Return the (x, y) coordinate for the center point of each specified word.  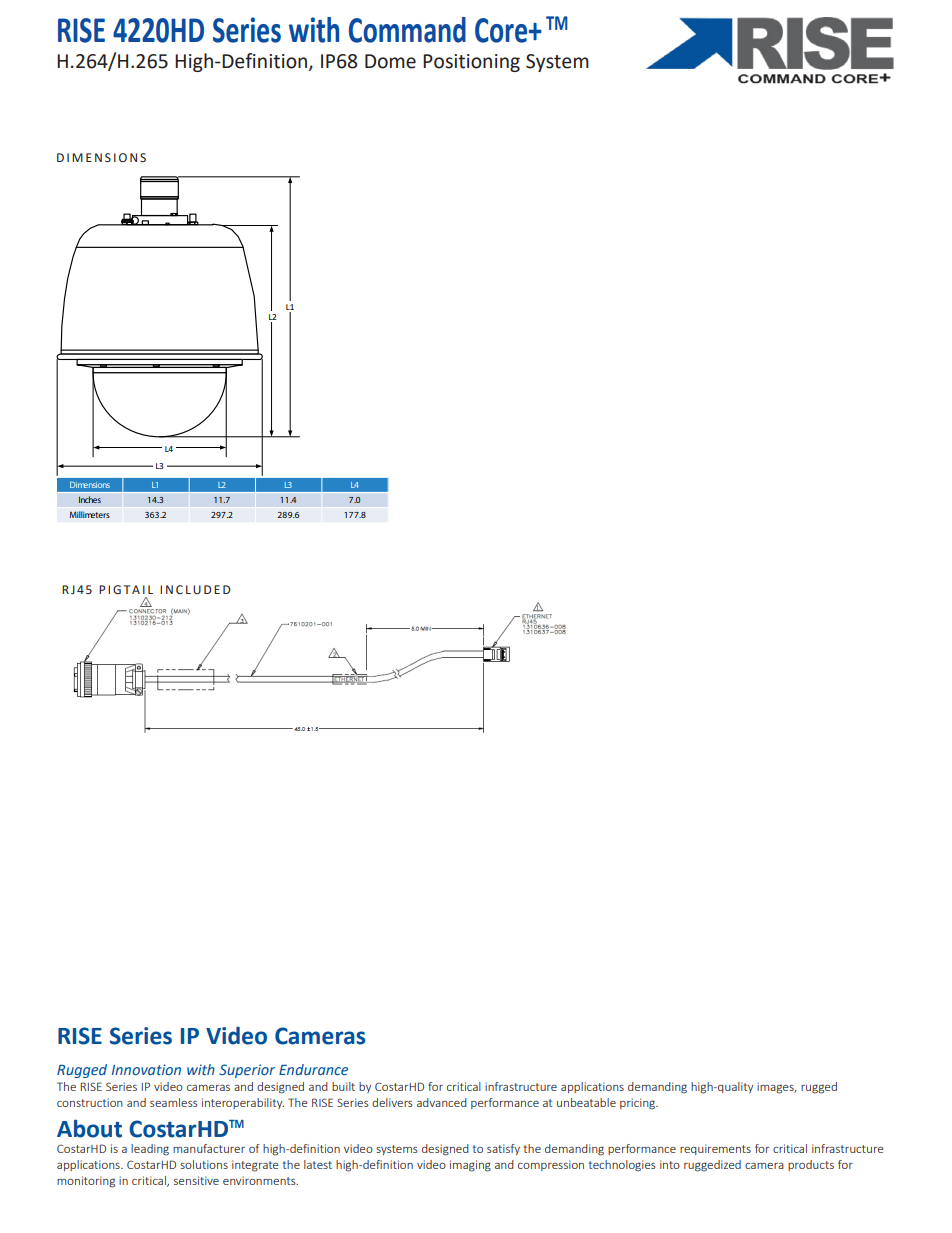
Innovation (146, 1069)
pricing (639, 1104)
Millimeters (89, 514)
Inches (89, 499)
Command (407, 30)
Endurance (313, 1069)
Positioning (471, 63)
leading (150, 1150)
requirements (715, 1149)
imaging (470, 1166)
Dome (390, 61)
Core (502, 30)
